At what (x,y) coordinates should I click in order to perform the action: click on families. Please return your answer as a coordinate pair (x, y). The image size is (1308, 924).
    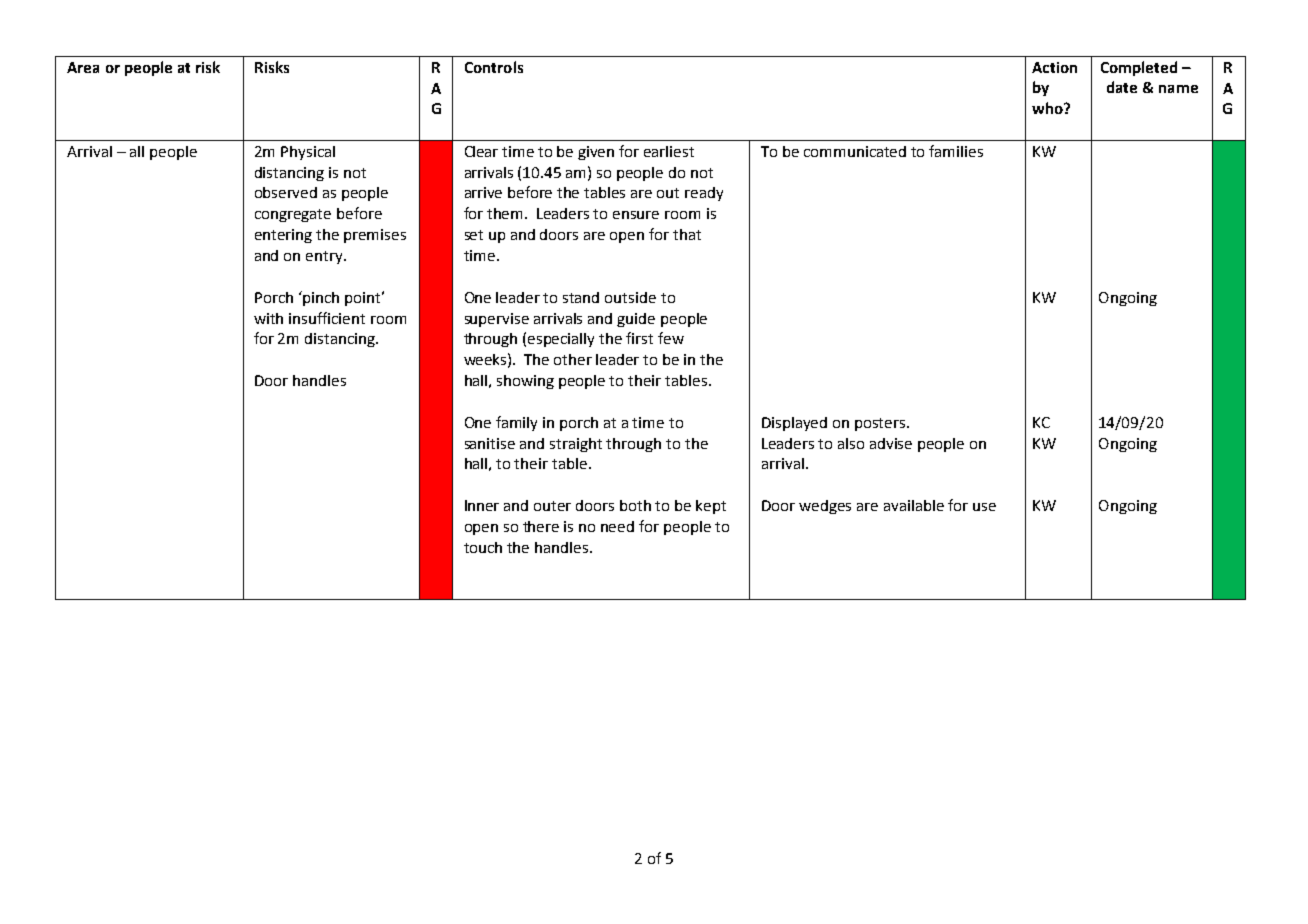
    Looking at the image, I should click on (956, 151).
